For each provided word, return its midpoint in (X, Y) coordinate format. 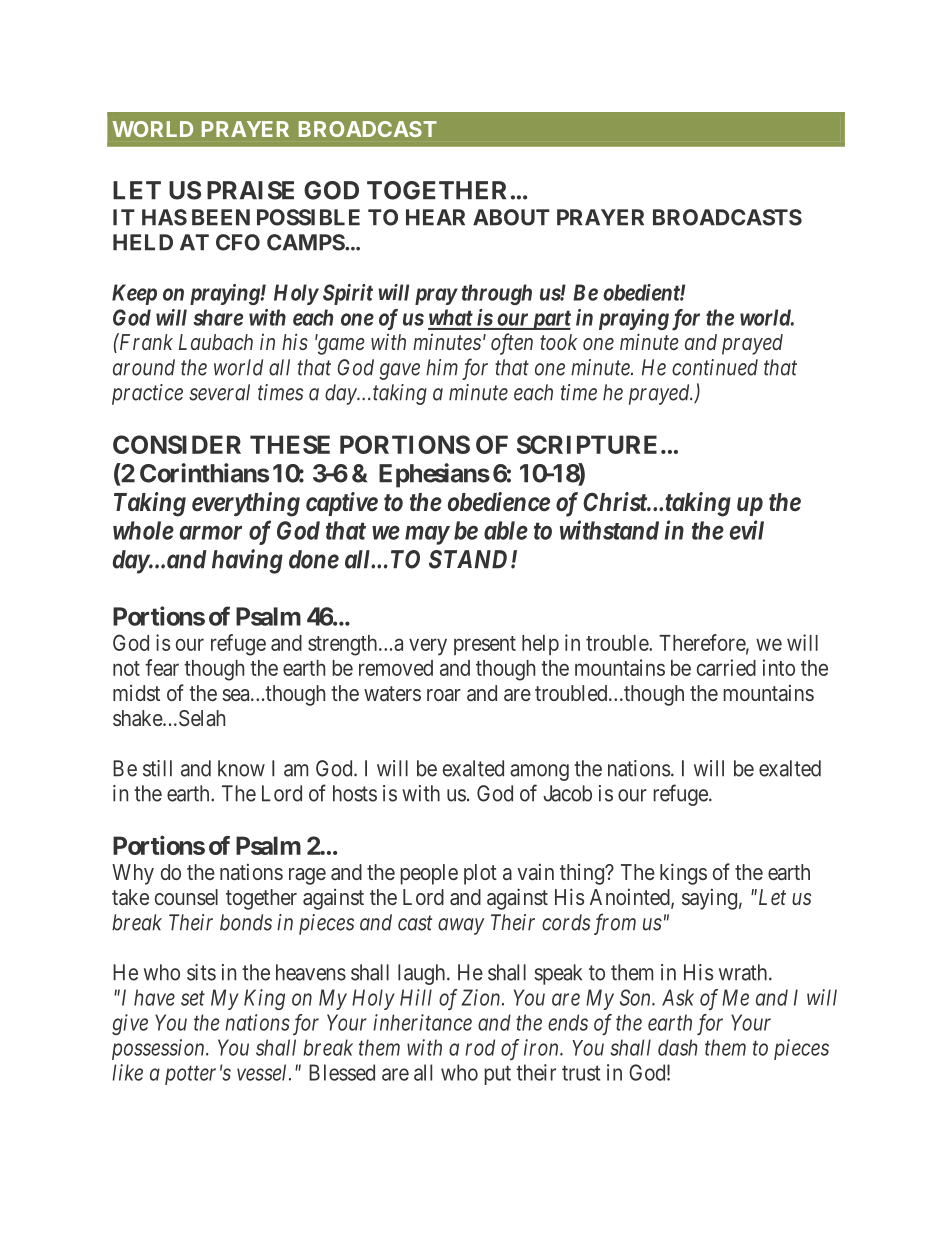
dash (677, 1047)
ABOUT (511, 217)
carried (726, 667)
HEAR (435, 217)
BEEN (221, 217)
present (485, 645)
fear (162, 667)
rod (480, 1047)
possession (159, 1049)
